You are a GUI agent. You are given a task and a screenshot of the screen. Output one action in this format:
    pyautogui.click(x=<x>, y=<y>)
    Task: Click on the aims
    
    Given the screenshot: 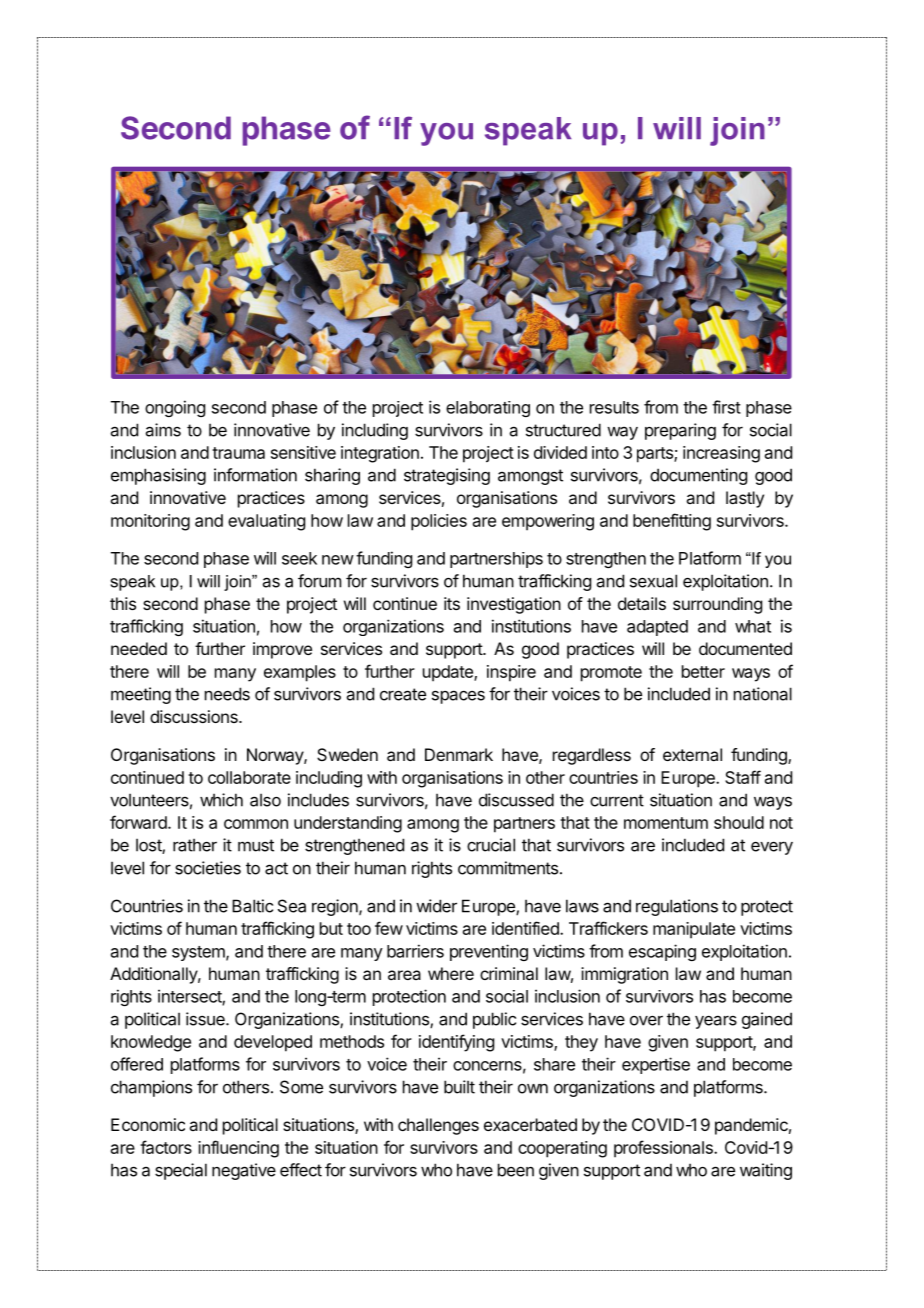 What is the action you would take?
    pyautogui.click(x=163, y=430)
